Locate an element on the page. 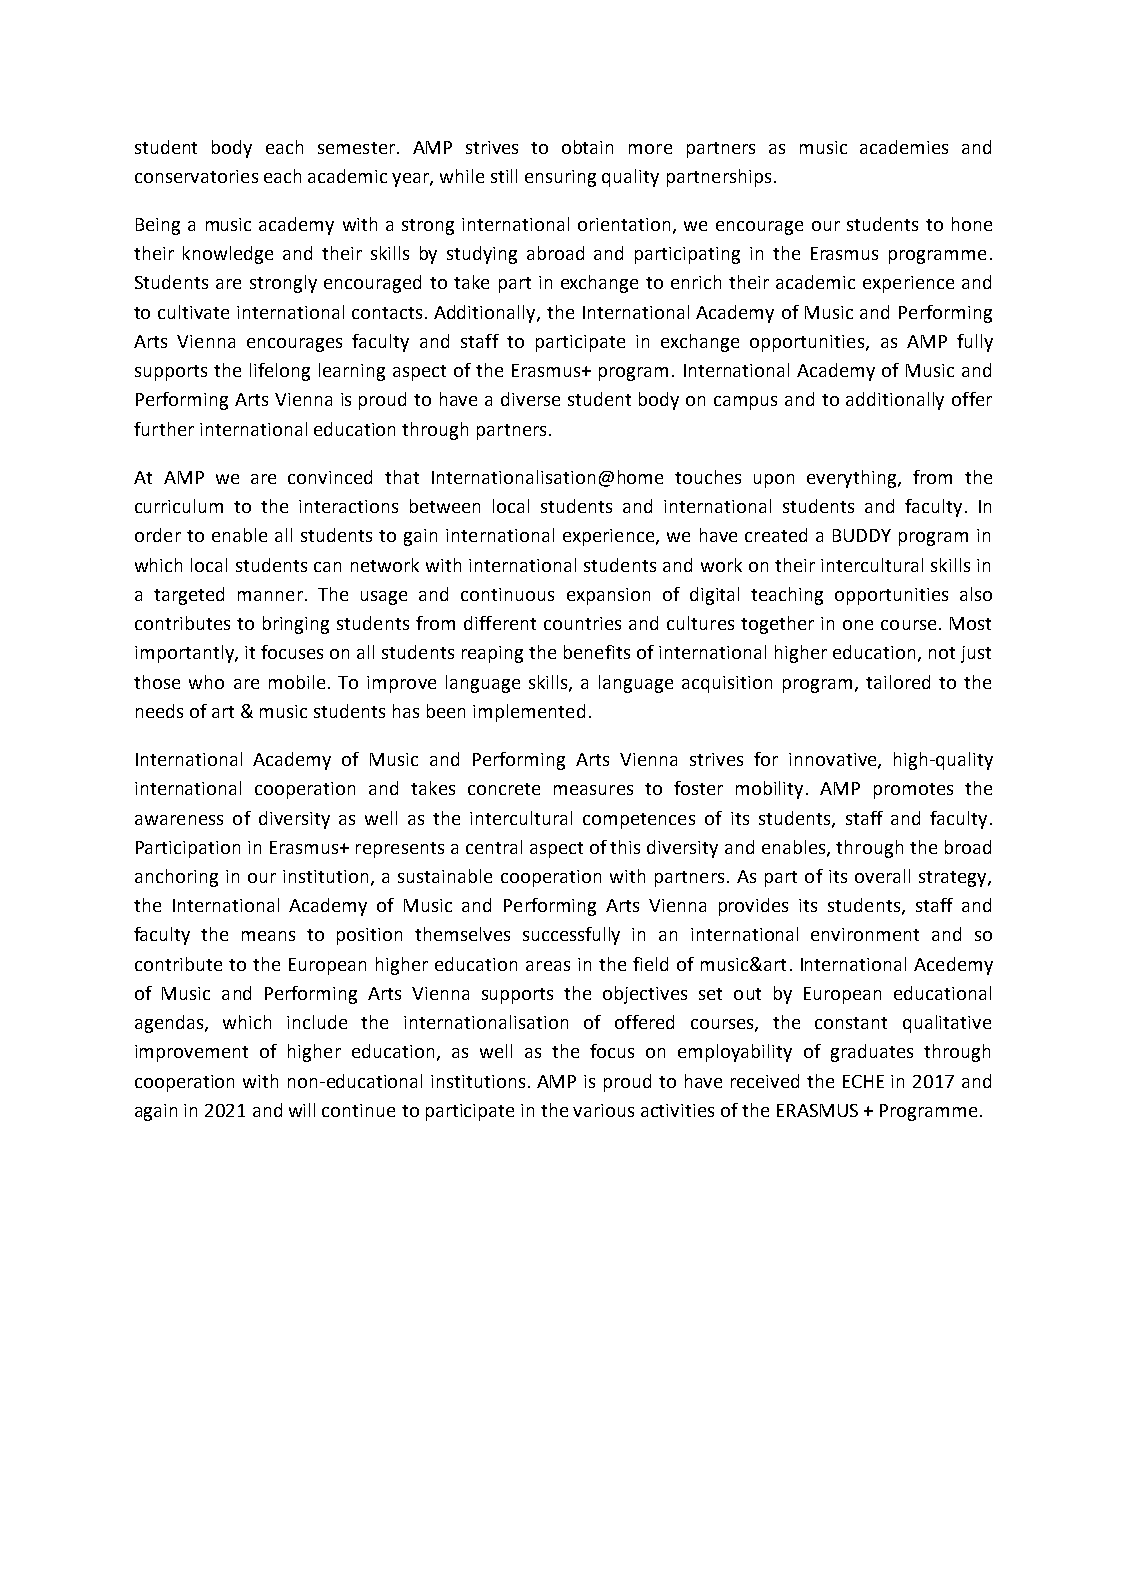 This image has width=1127, height=1594. not is located at coordinates (942, 653).
